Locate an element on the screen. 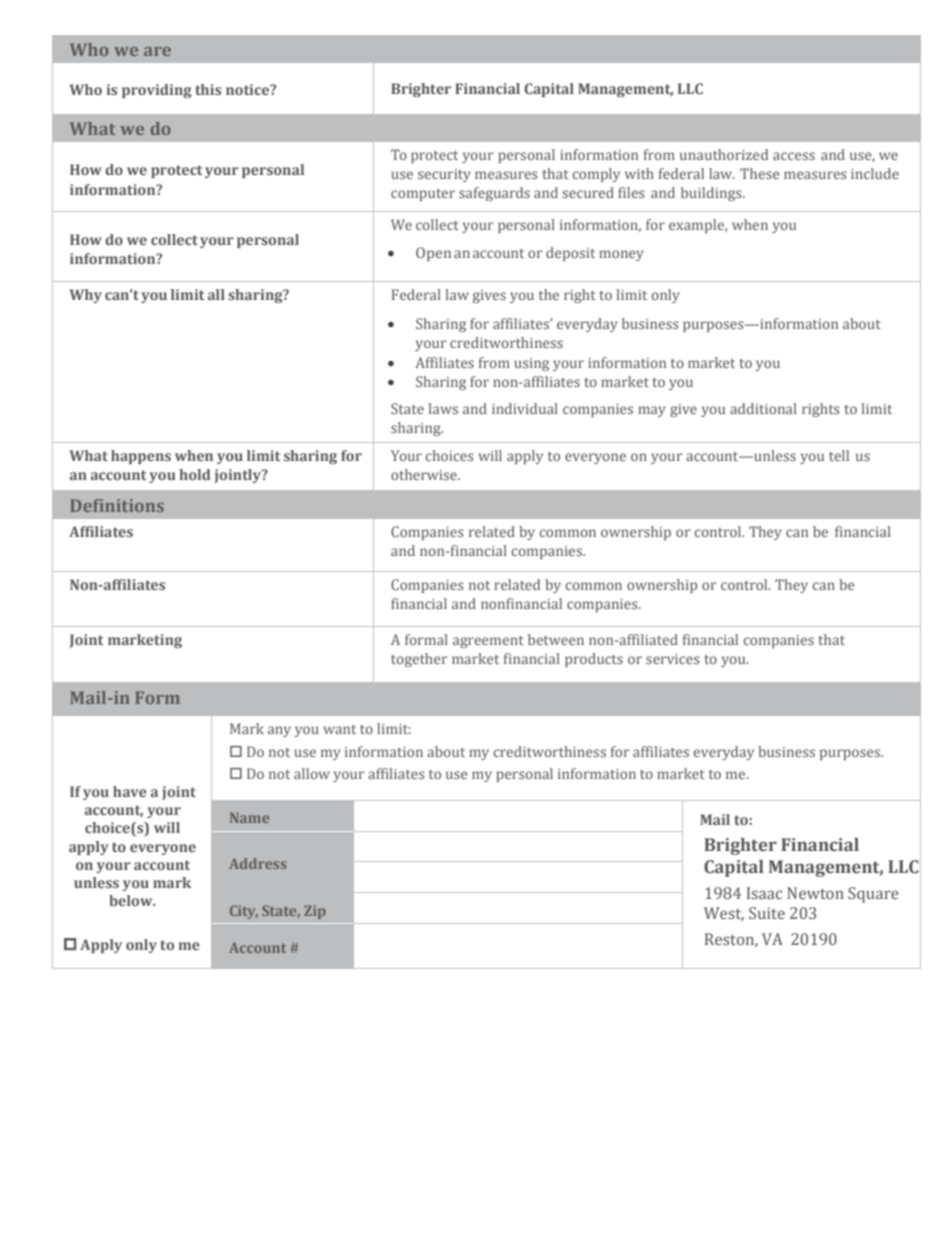 This screenshot has width=952, height=1233. security is located at coordinates (444, 175).
